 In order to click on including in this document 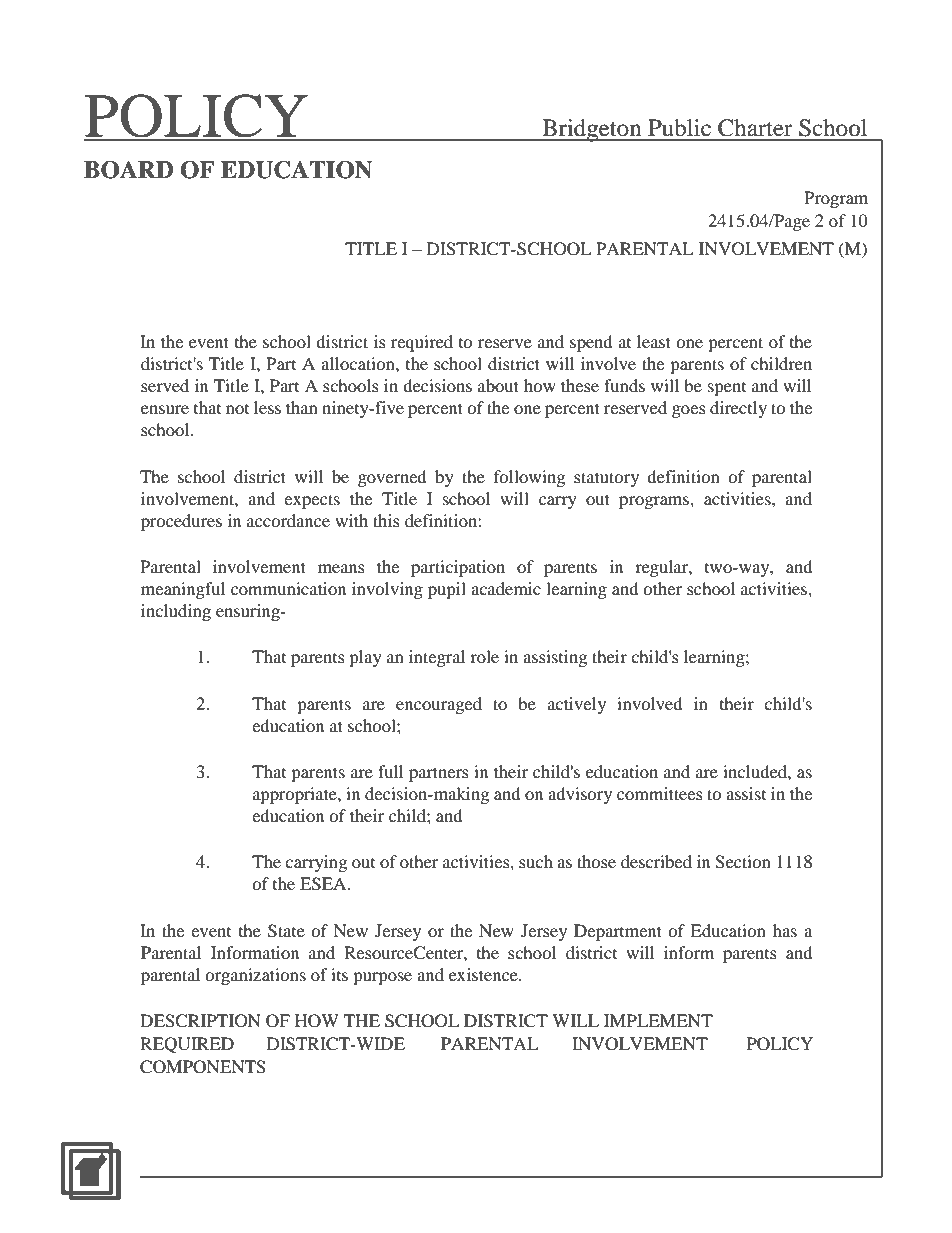, I will do `click(176, 612)`.
